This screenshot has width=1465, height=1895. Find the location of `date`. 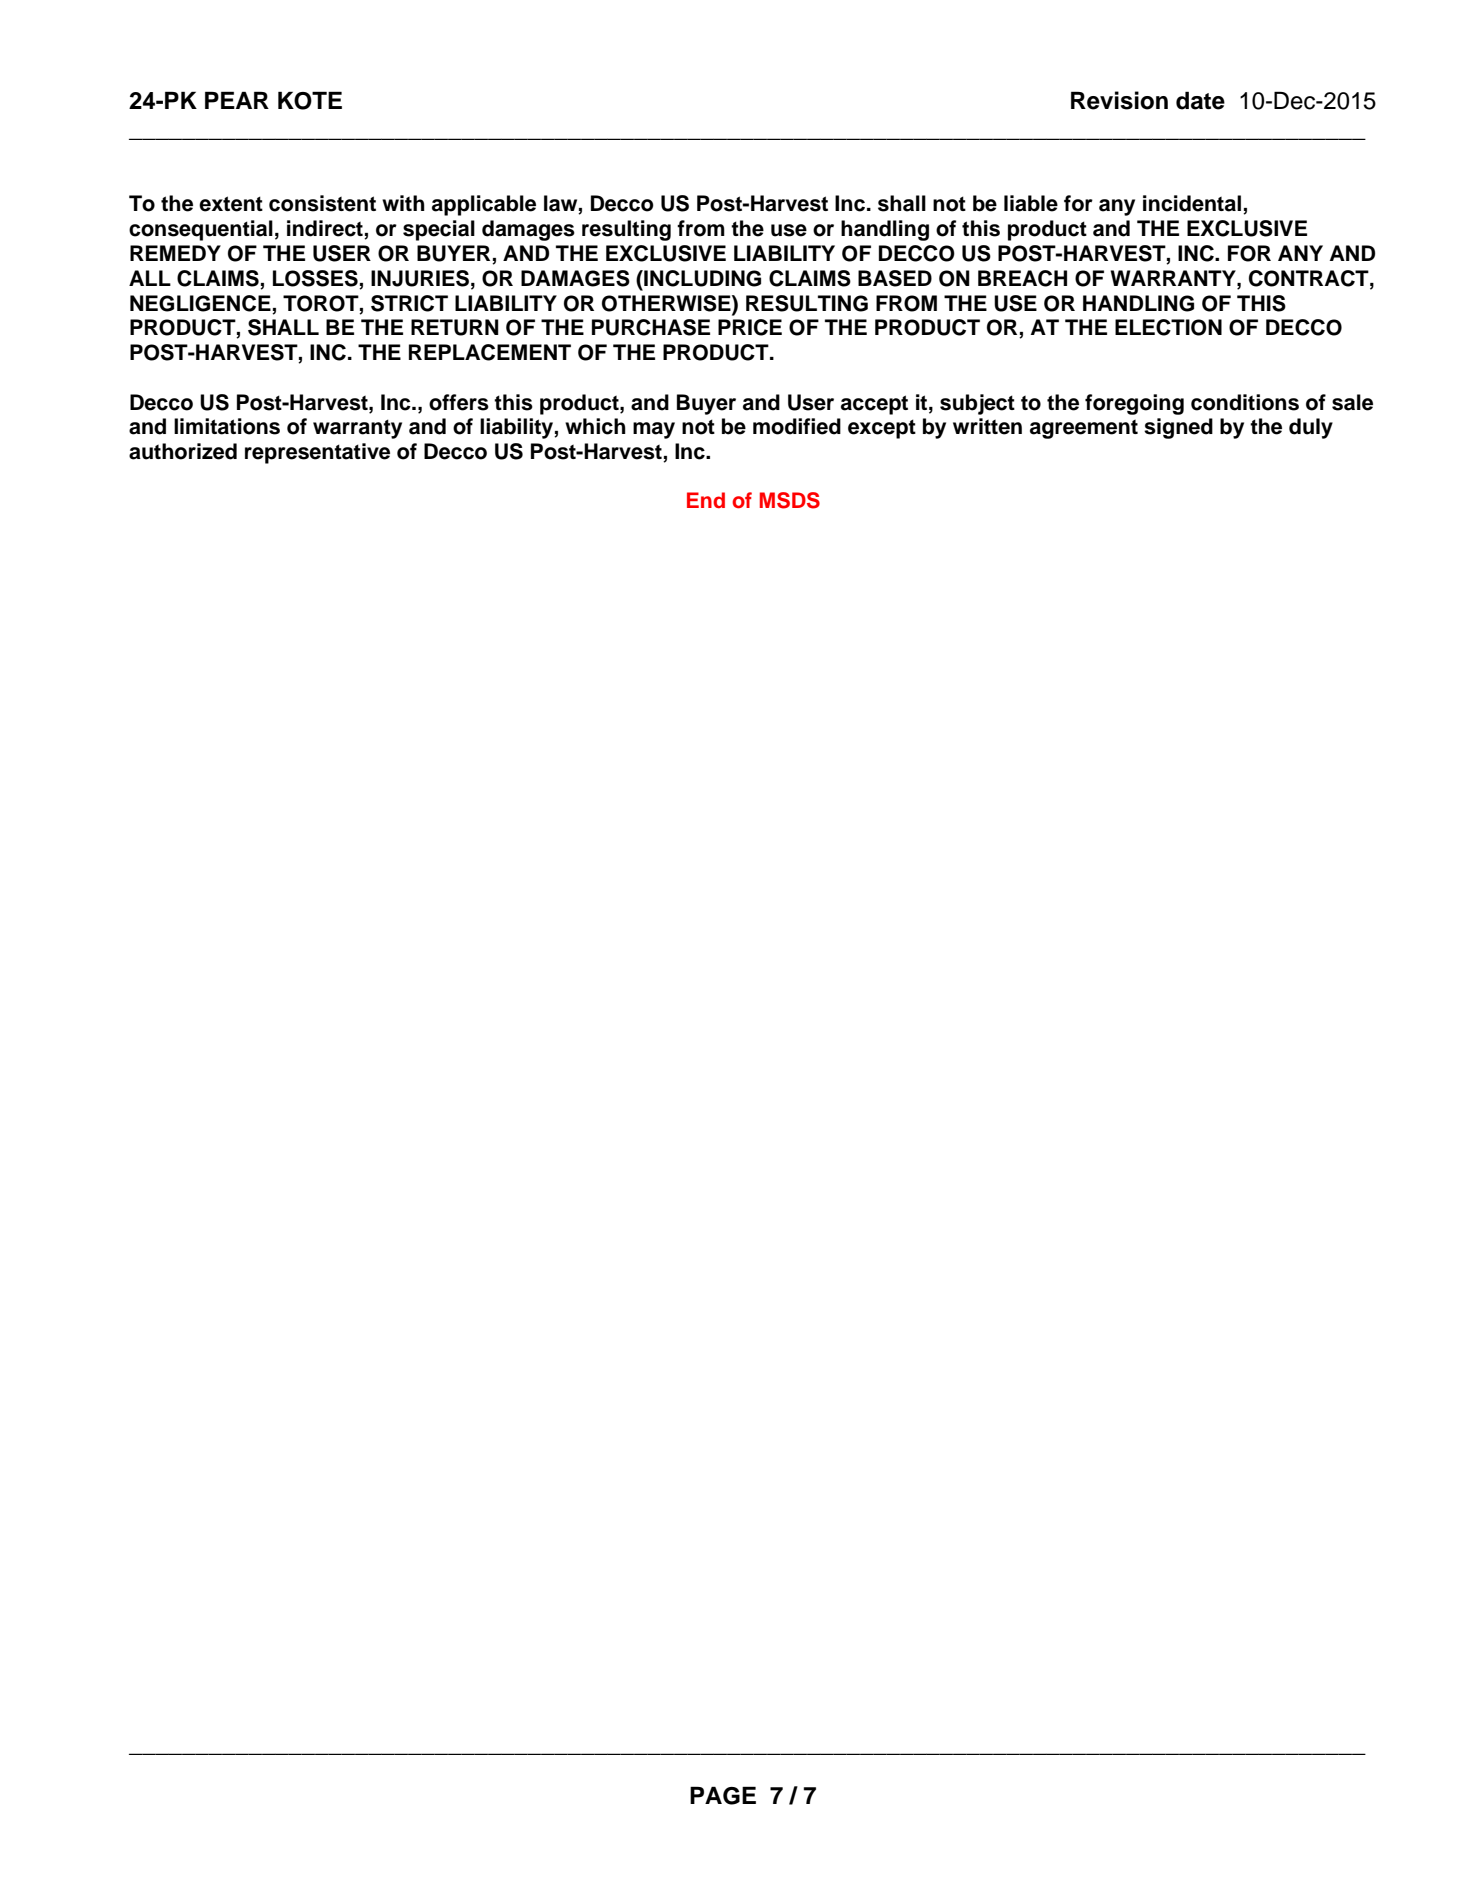

date is located at coordinates (1200, 100).
